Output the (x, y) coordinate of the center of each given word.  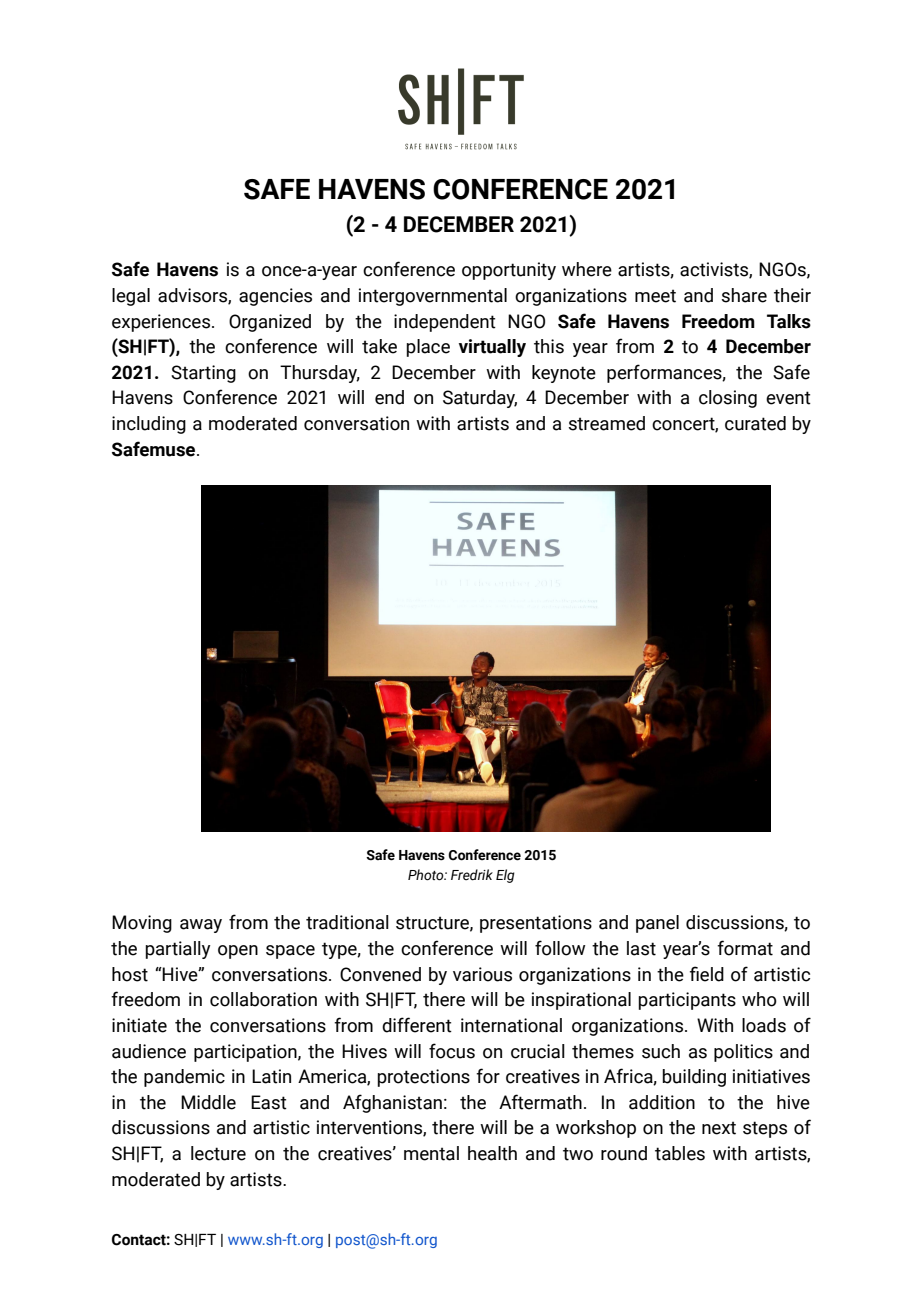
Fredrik (472, 875)
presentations (536, 924)
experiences (162, 323)
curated (755, 423)
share (744, 295)
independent (445, 323)
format (745, 948)
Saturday (480, 399)
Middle (208, 1102)
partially (177, 950)
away (201, 926)
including (149, 425)
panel (657, 924)
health (492, 1153)
